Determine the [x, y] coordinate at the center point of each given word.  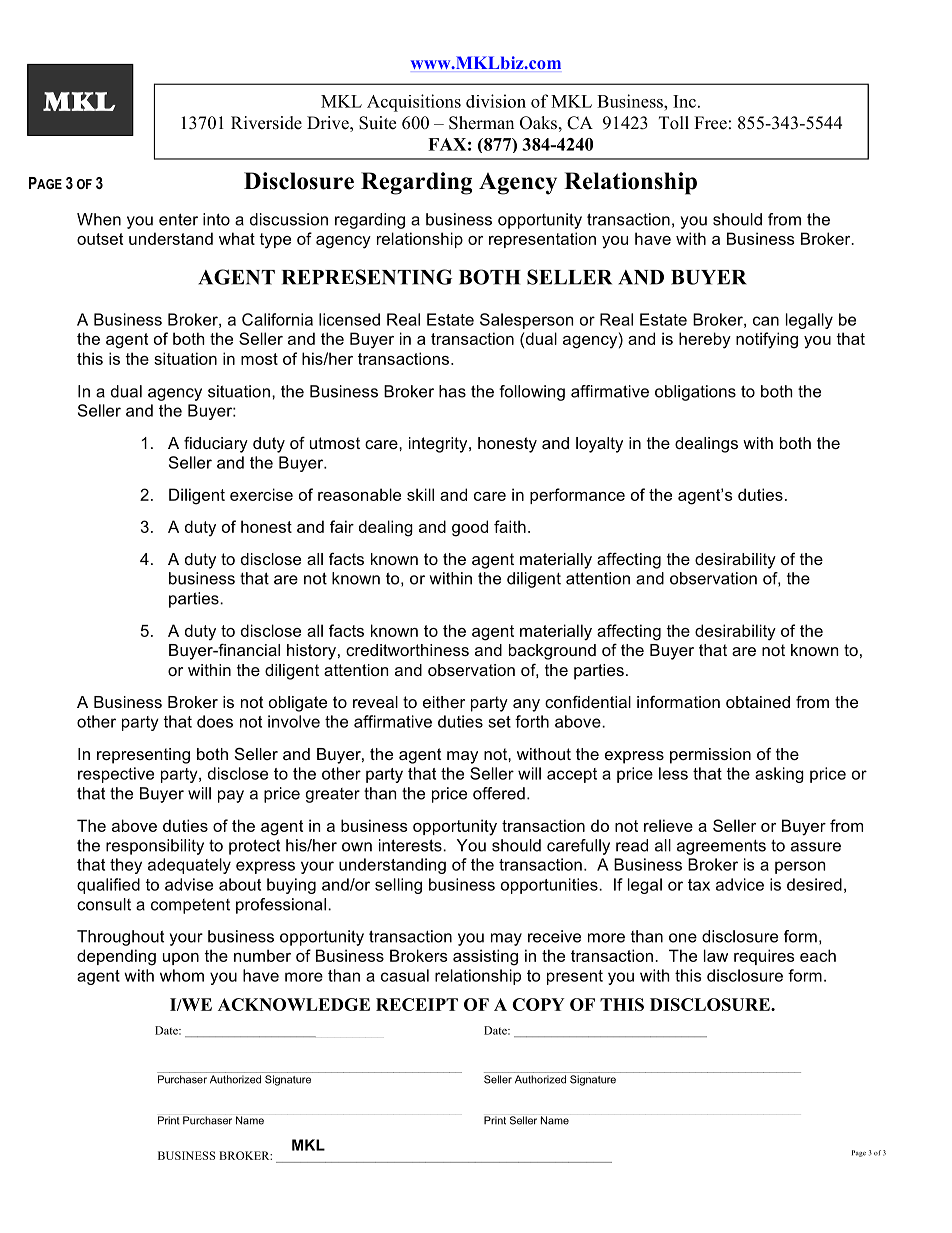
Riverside [266, 123]
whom [182, 975]
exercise [261, 494]
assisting [485, 957]
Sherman [481, 123]
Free [710, 123]
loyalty [599, 445]
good [470, 528]
